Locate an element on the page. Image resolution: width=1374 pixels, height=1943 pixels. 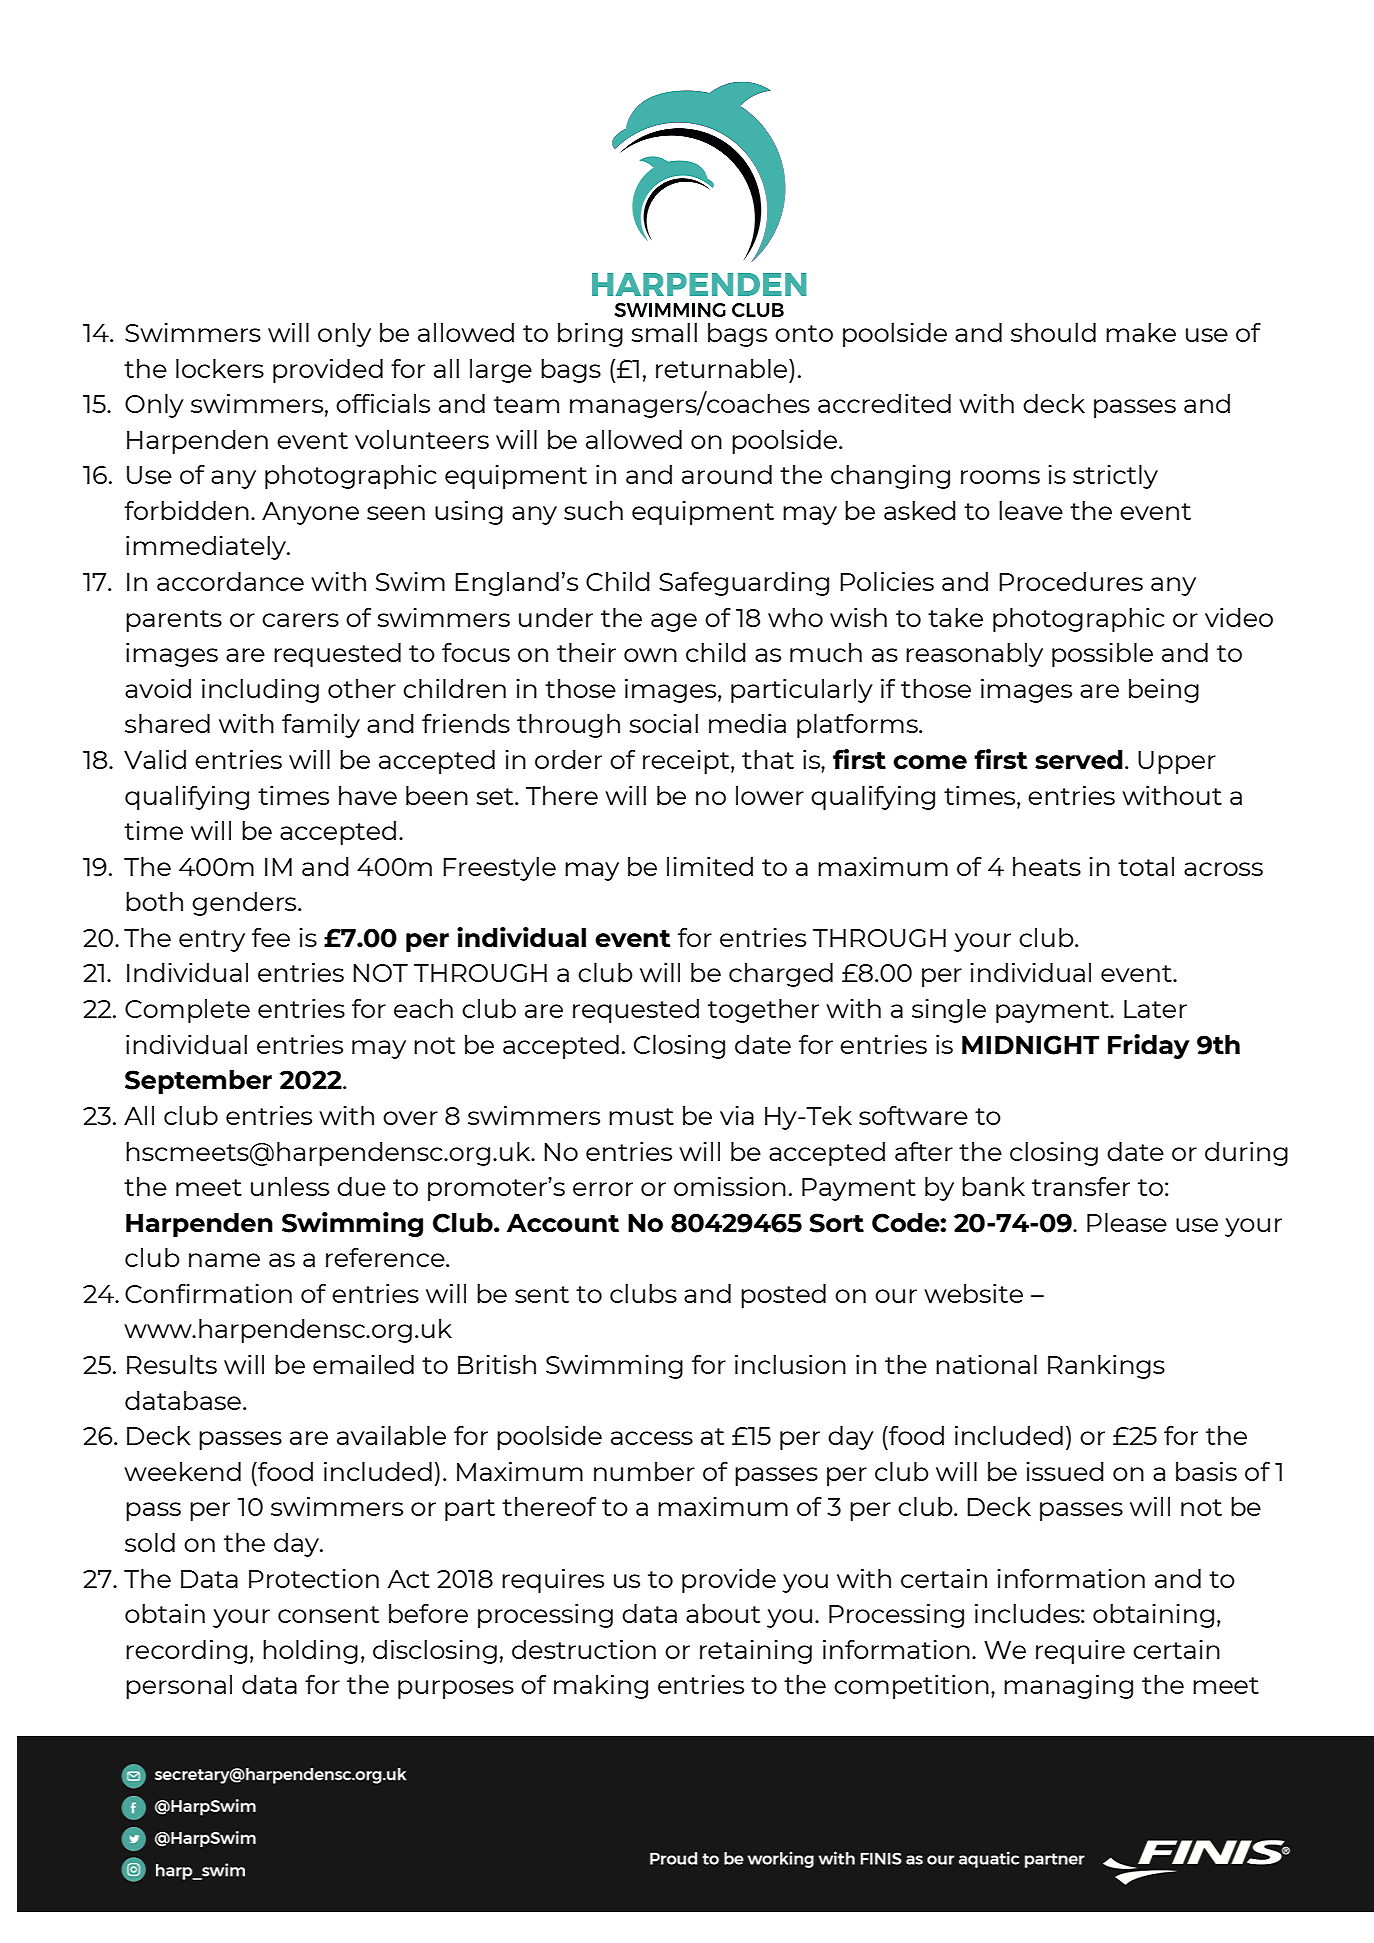
holding is located at coordinates (310, 1652).
